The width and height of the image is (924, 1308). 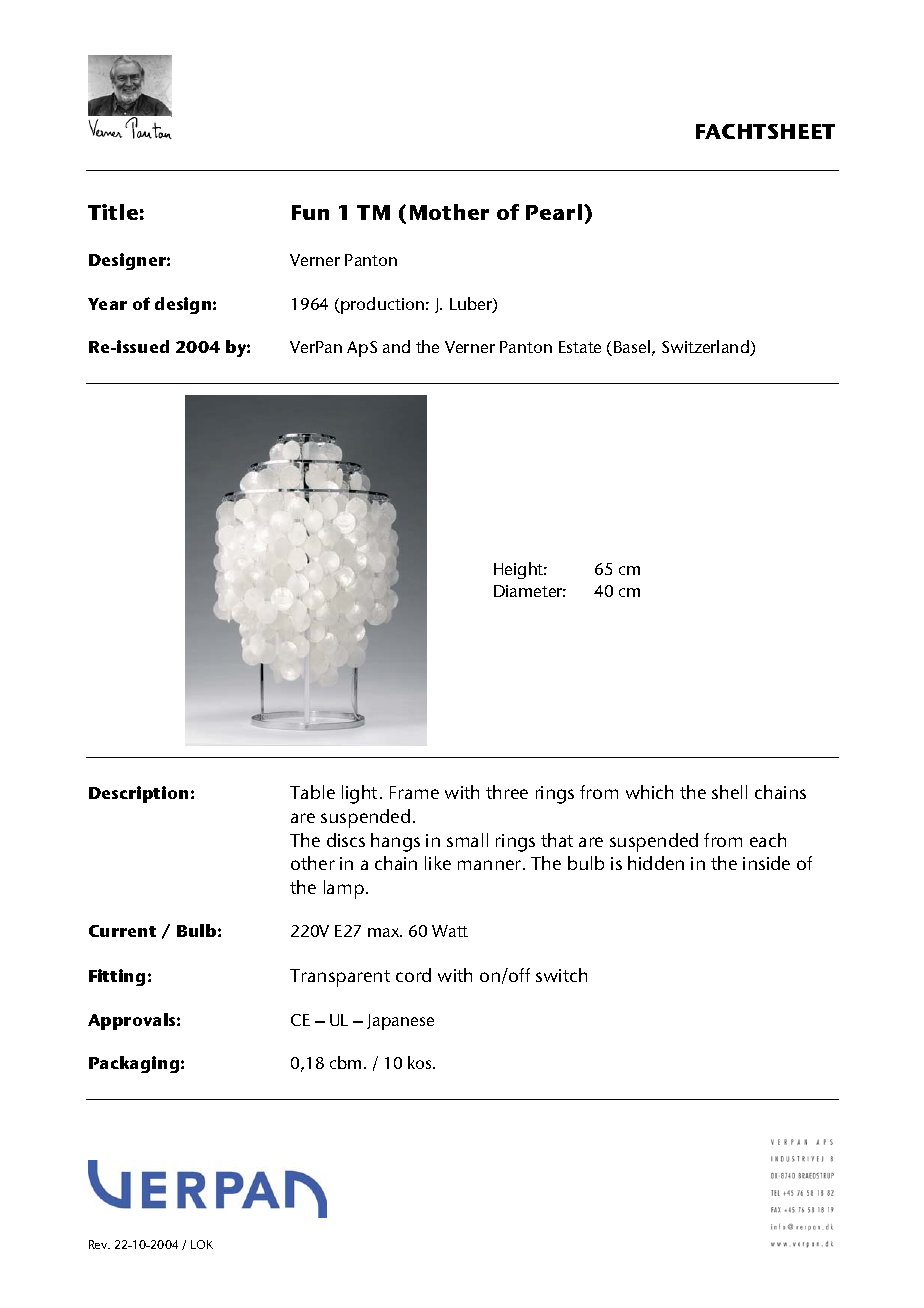 I want to click on Description, so click(x=138, y=794).
